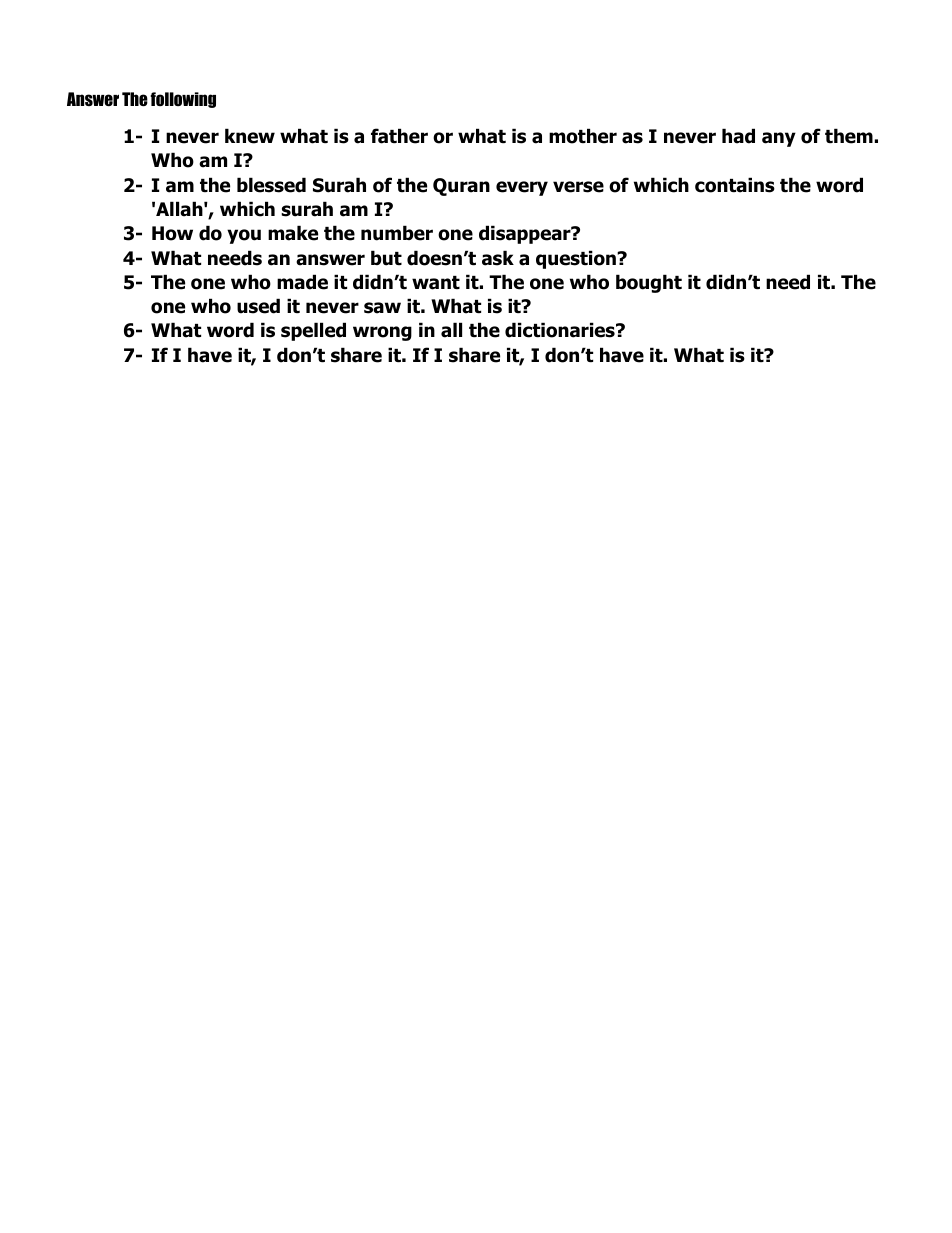 This screenshot has width=952, height=1233. What do you see at coordinates (735, 185) in the screenshot?
I see `contains` at bounding box center [735, 185].
